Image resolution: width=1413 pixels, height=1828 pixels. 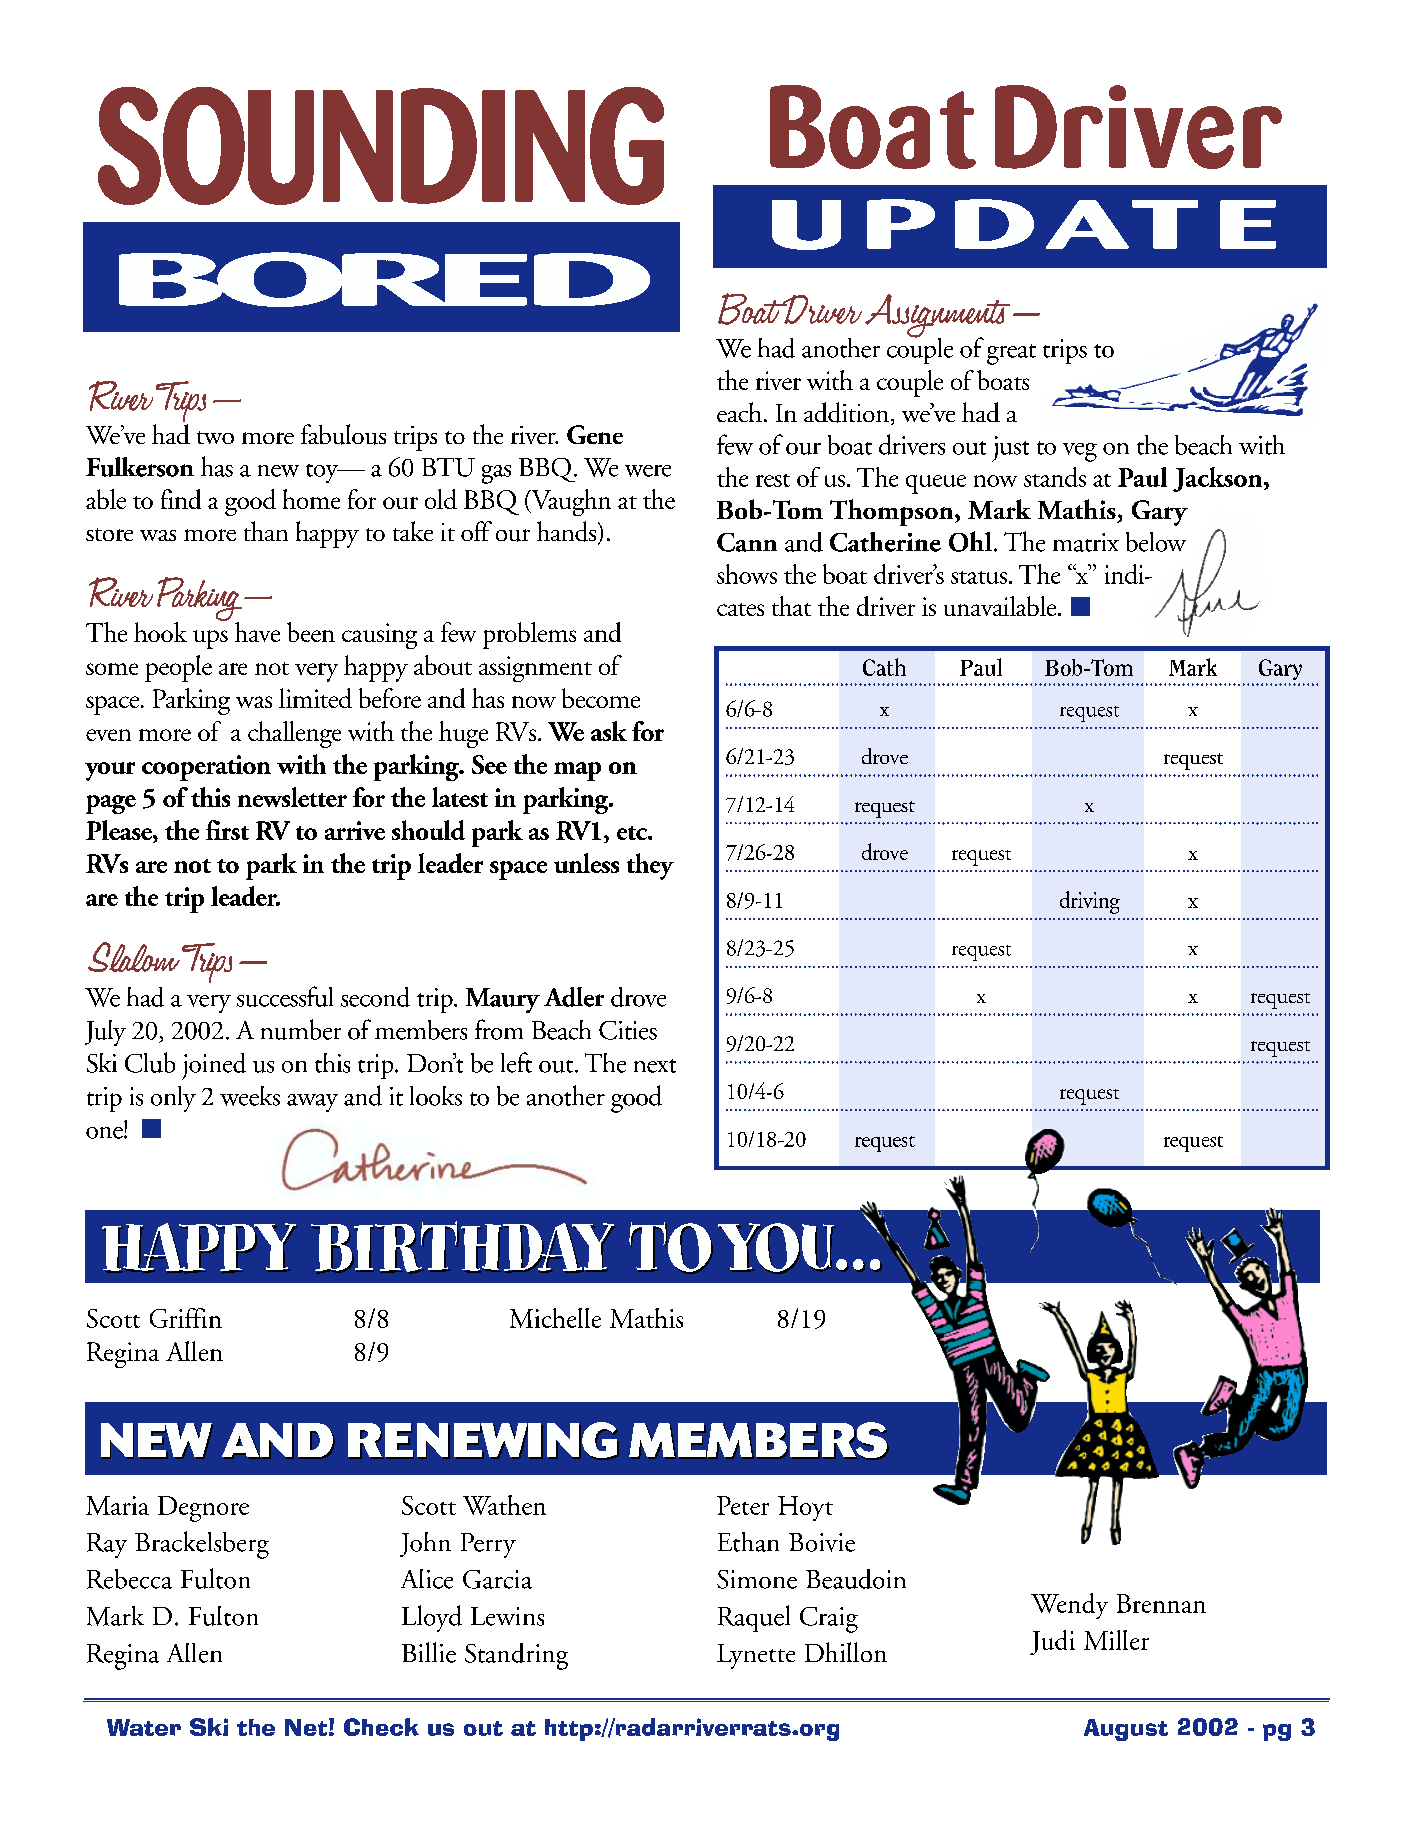 I want to click on Hoyt, so click(x=805, y=1508).
